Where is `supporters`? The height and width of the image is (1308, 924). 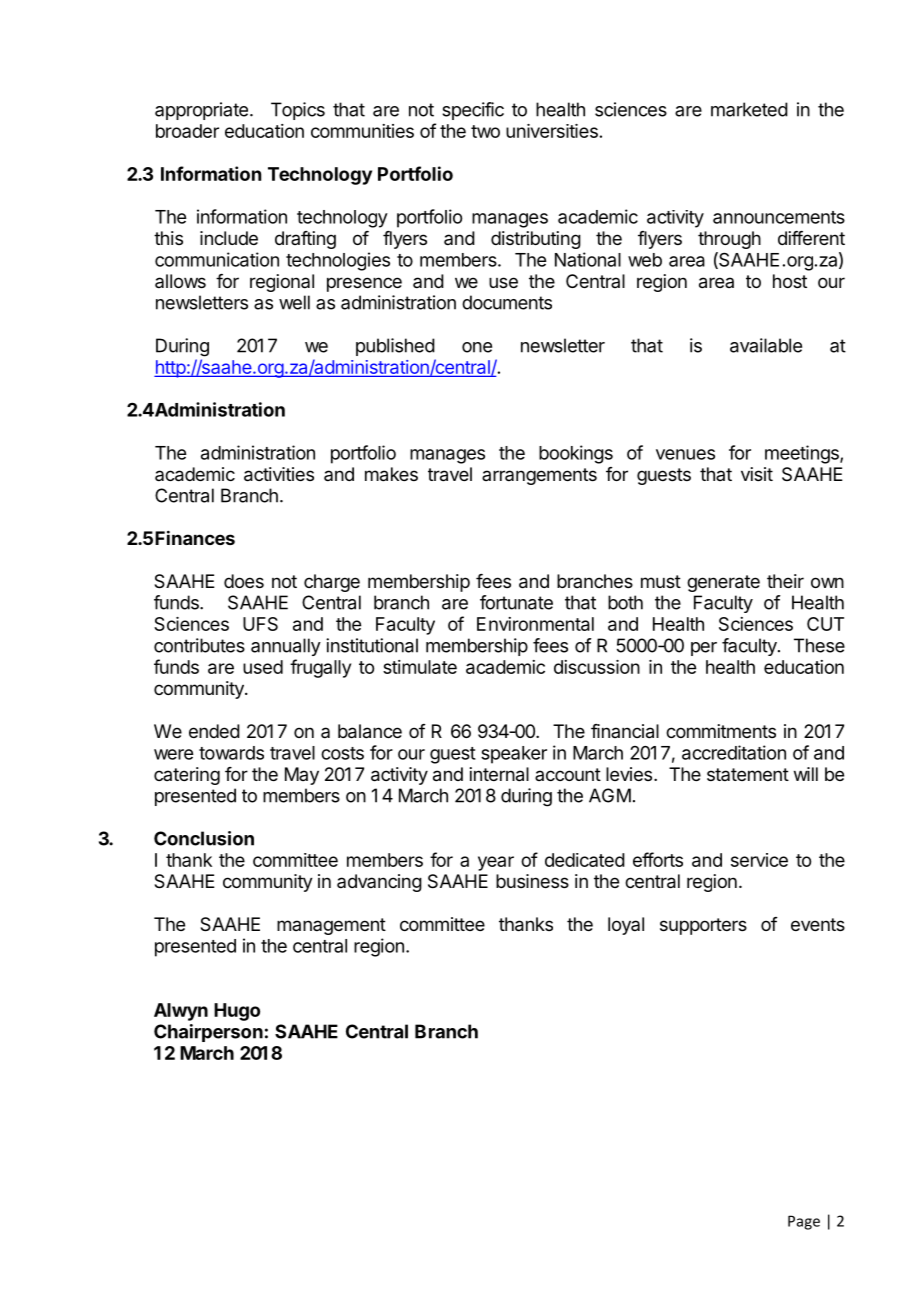 supporters is located at coordinates (703, 926).
